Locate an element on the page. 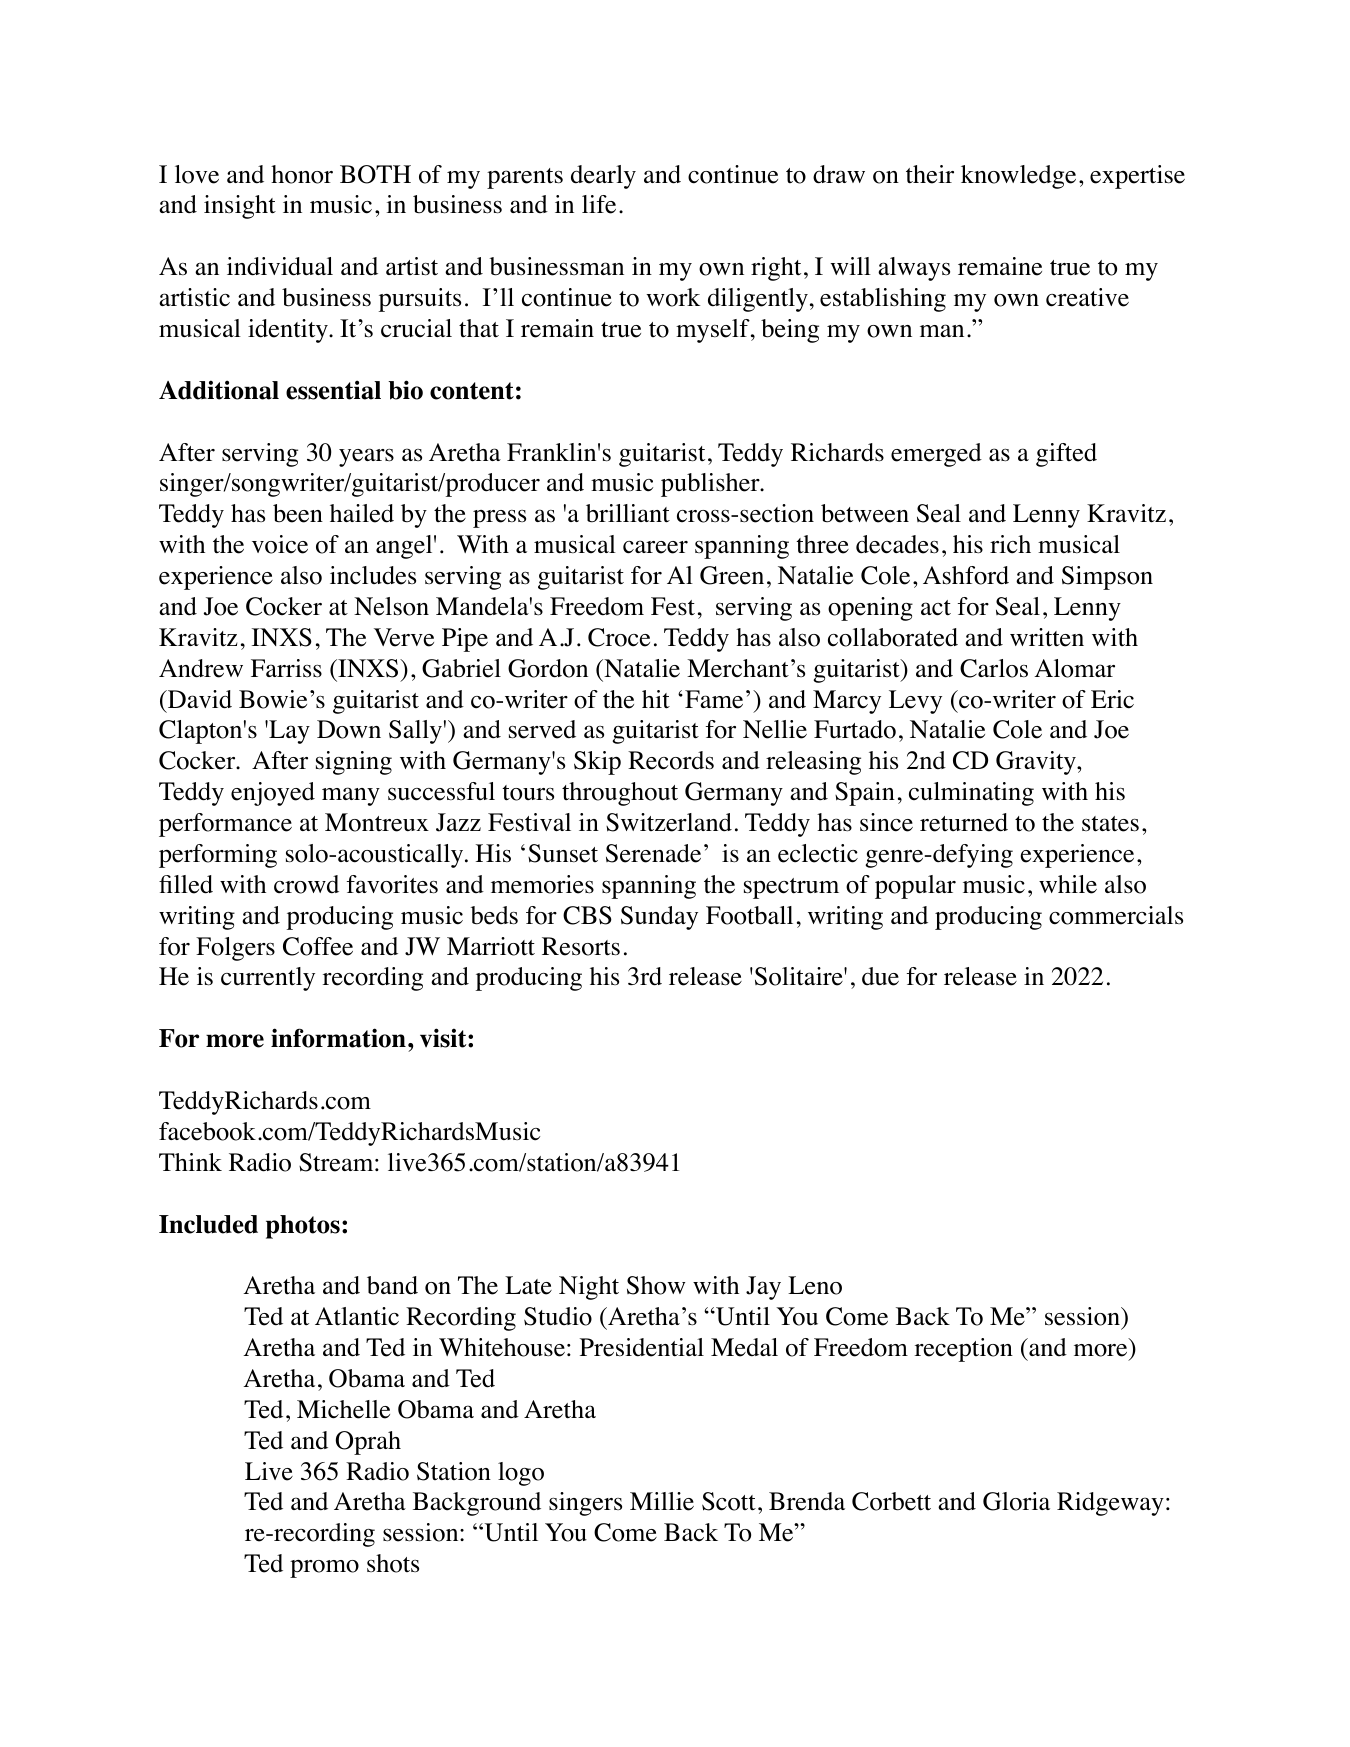 This page has width=1350, height=1747. promo is located at coordinates (324, 1569).
